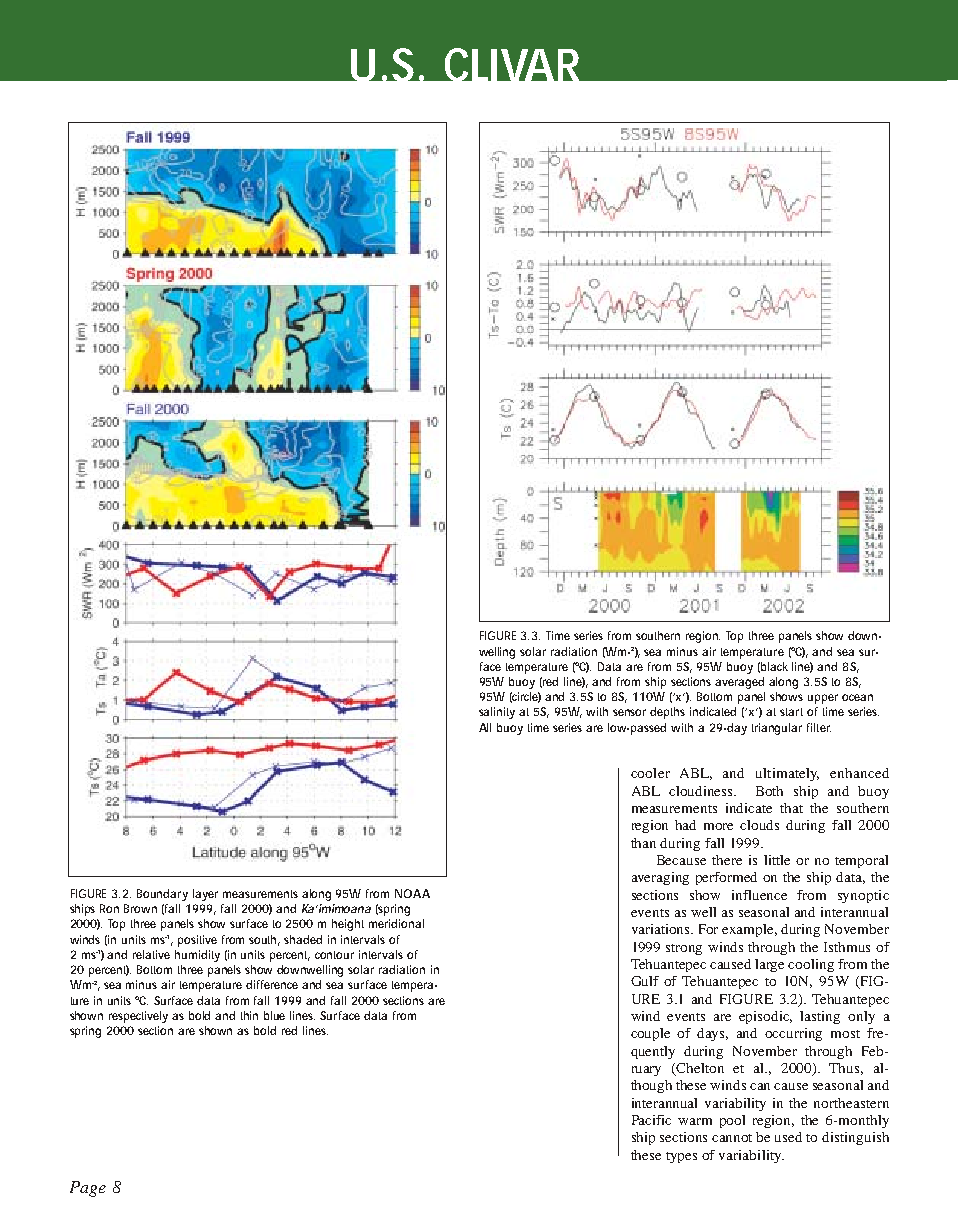 The width and height of the page is (958, 1232). I want to click on salinity, so click(497, 713).
